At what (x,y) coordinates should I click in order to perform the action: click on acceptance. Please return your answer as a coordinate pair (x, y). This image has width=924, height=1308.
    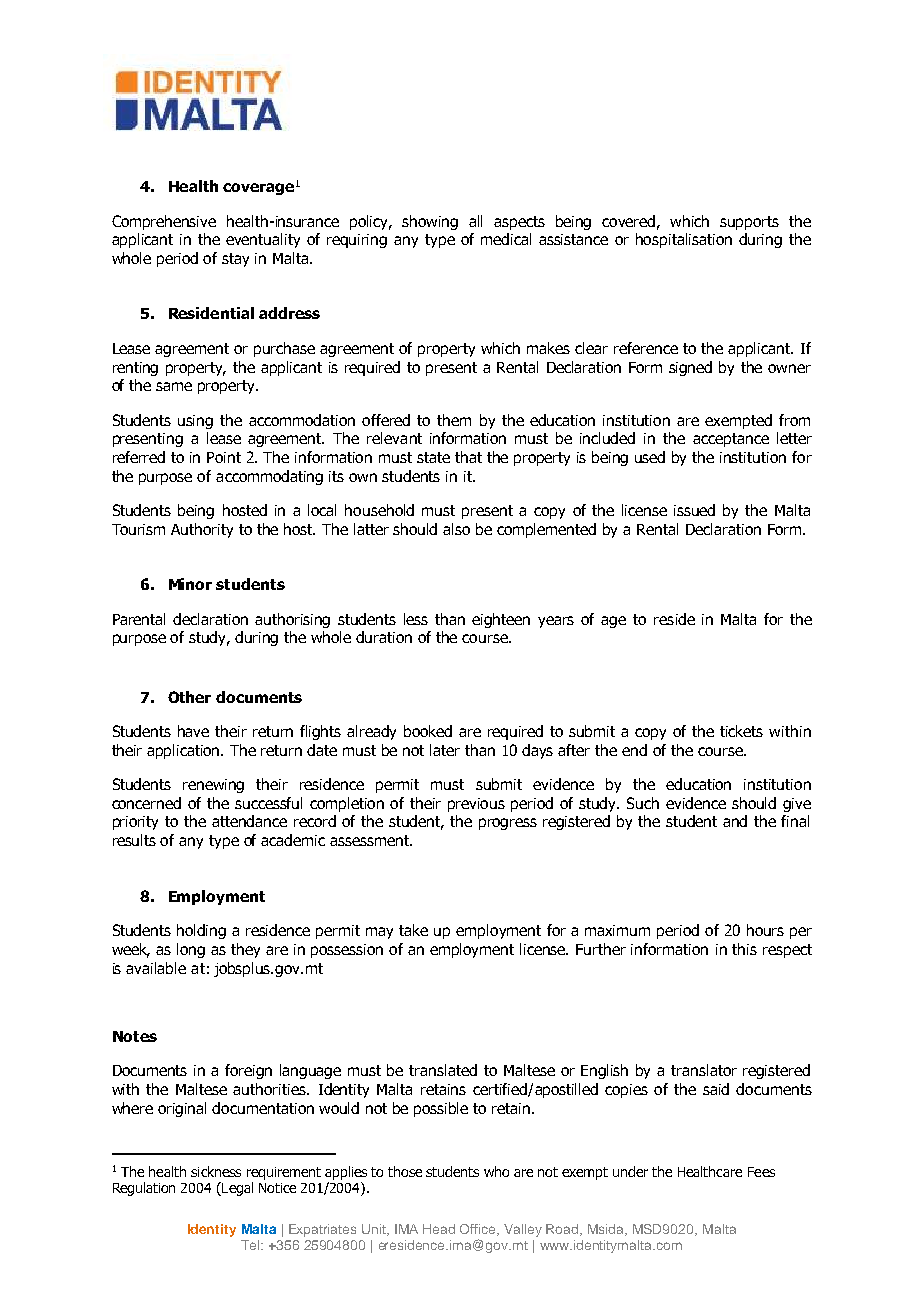
    Looking at the image, I should click on (731, 440).
